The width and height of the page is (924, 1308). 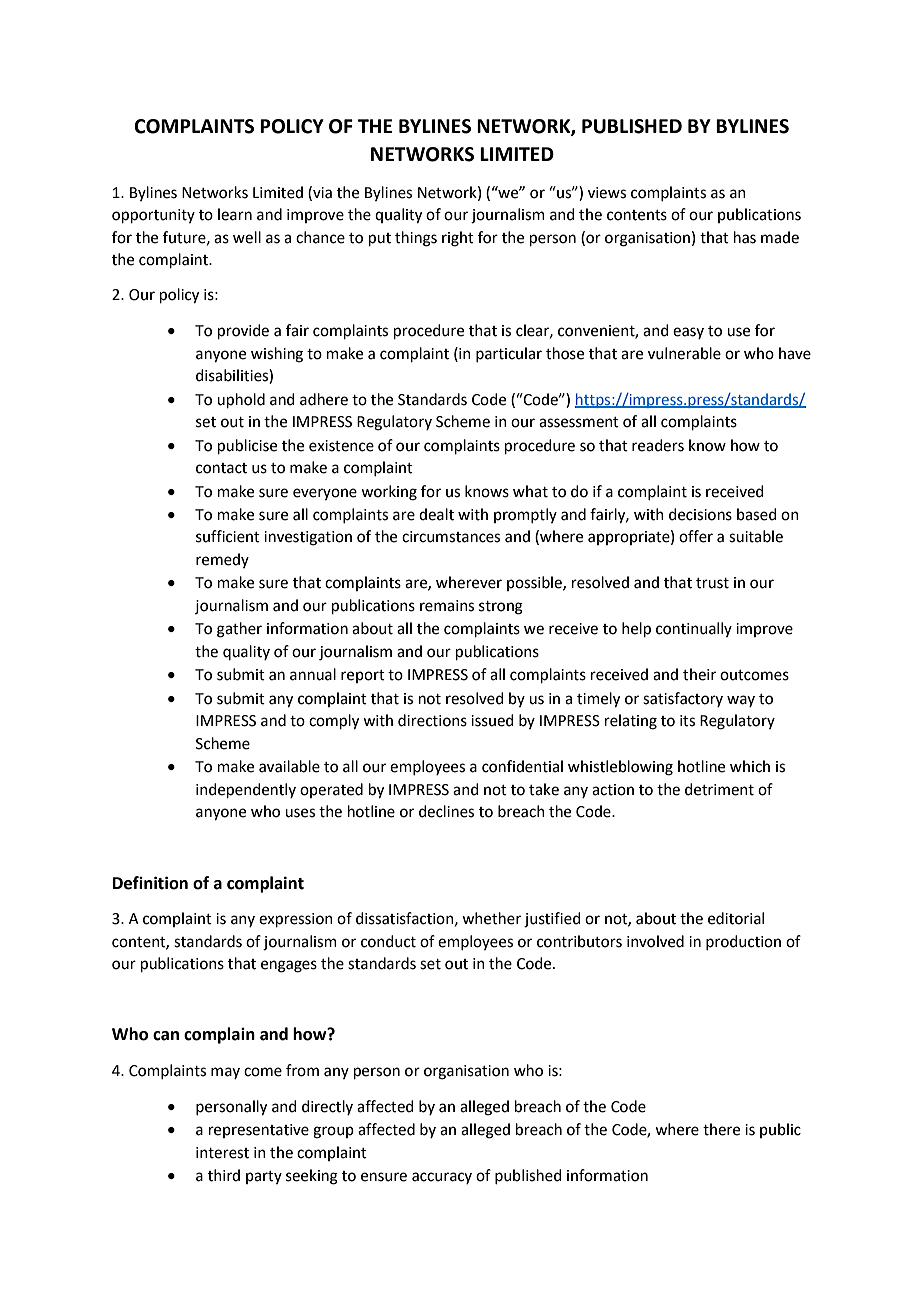 What do you see at coordinates (235, 214) in the page?
I see `learn` at bounding box center [235, 214].
